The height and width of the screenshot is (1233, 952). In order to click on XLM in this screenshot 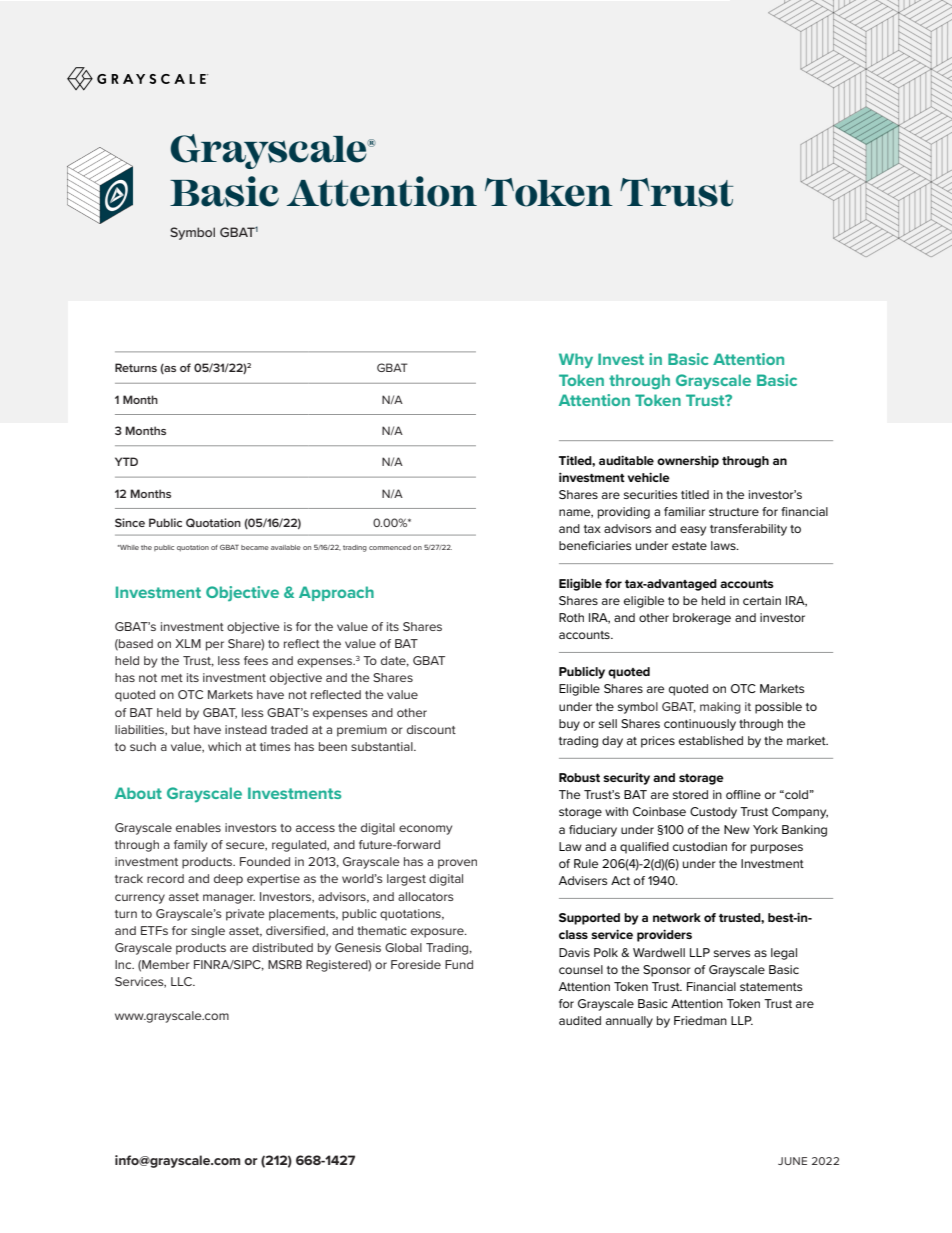, I will do `click(188, 643)`.
